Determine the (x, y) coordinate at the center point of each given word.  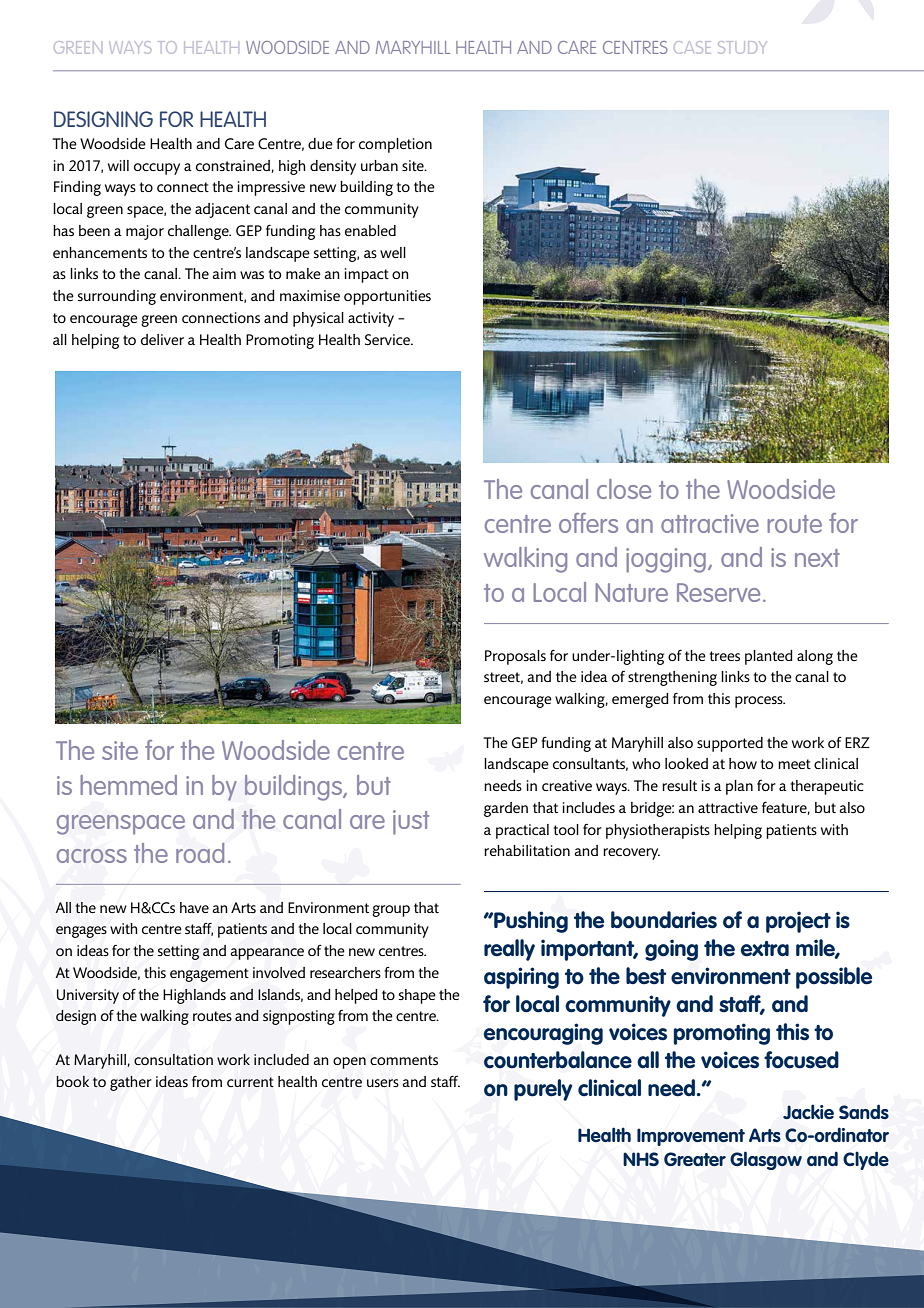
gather (131, 1083)
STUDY (742, 47)
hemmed (128, 785)
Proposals (515, 657)
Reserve (718, 592)
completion (395, 145)
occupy (157, 169)
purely (543, 1090)
